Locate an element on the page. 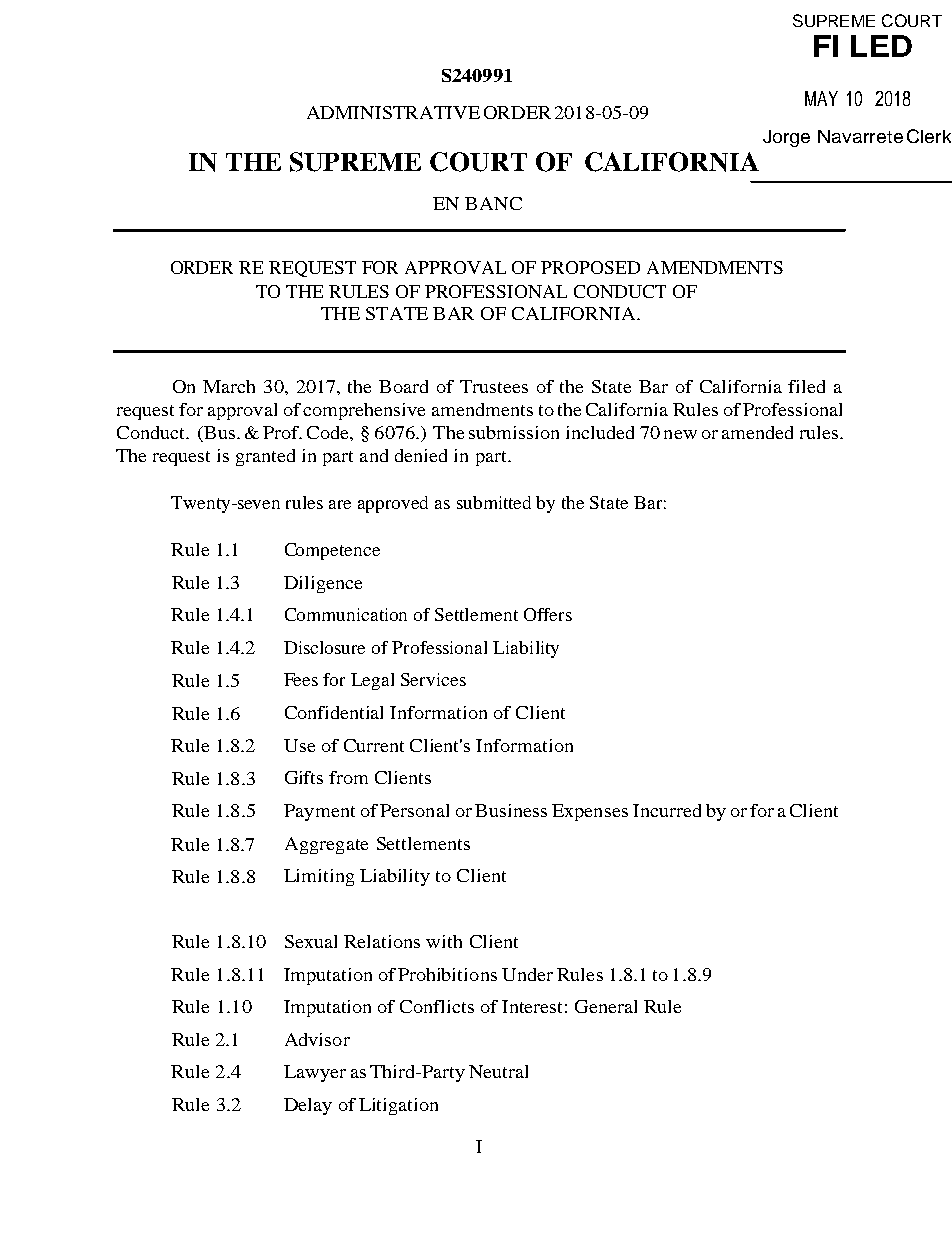 The height and width of the page is (1233, 952). Offers is located at coordinates (548, 614).
